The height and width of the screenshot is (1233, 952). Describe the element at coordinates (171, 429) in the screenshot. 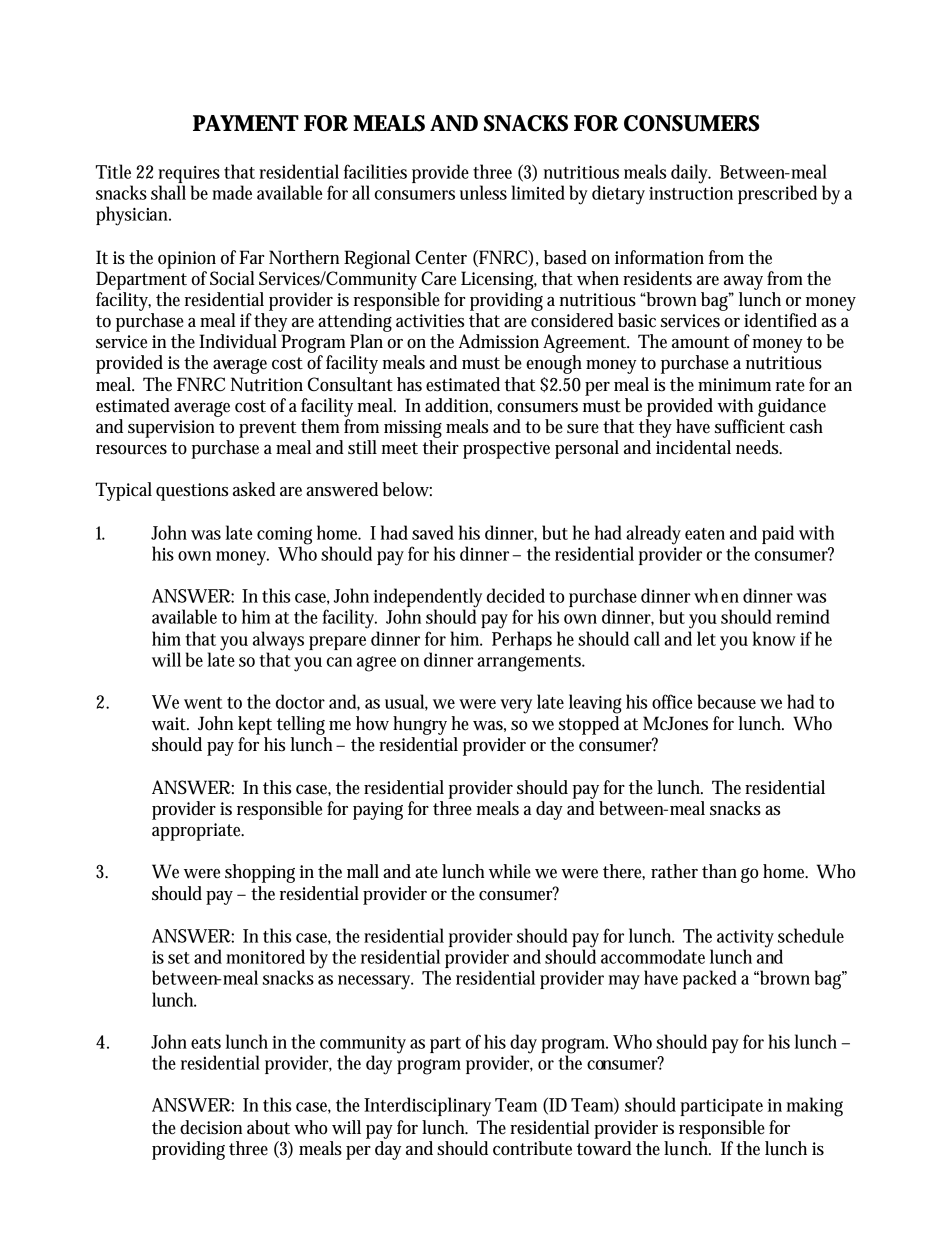

I see `supervision` at that location.
